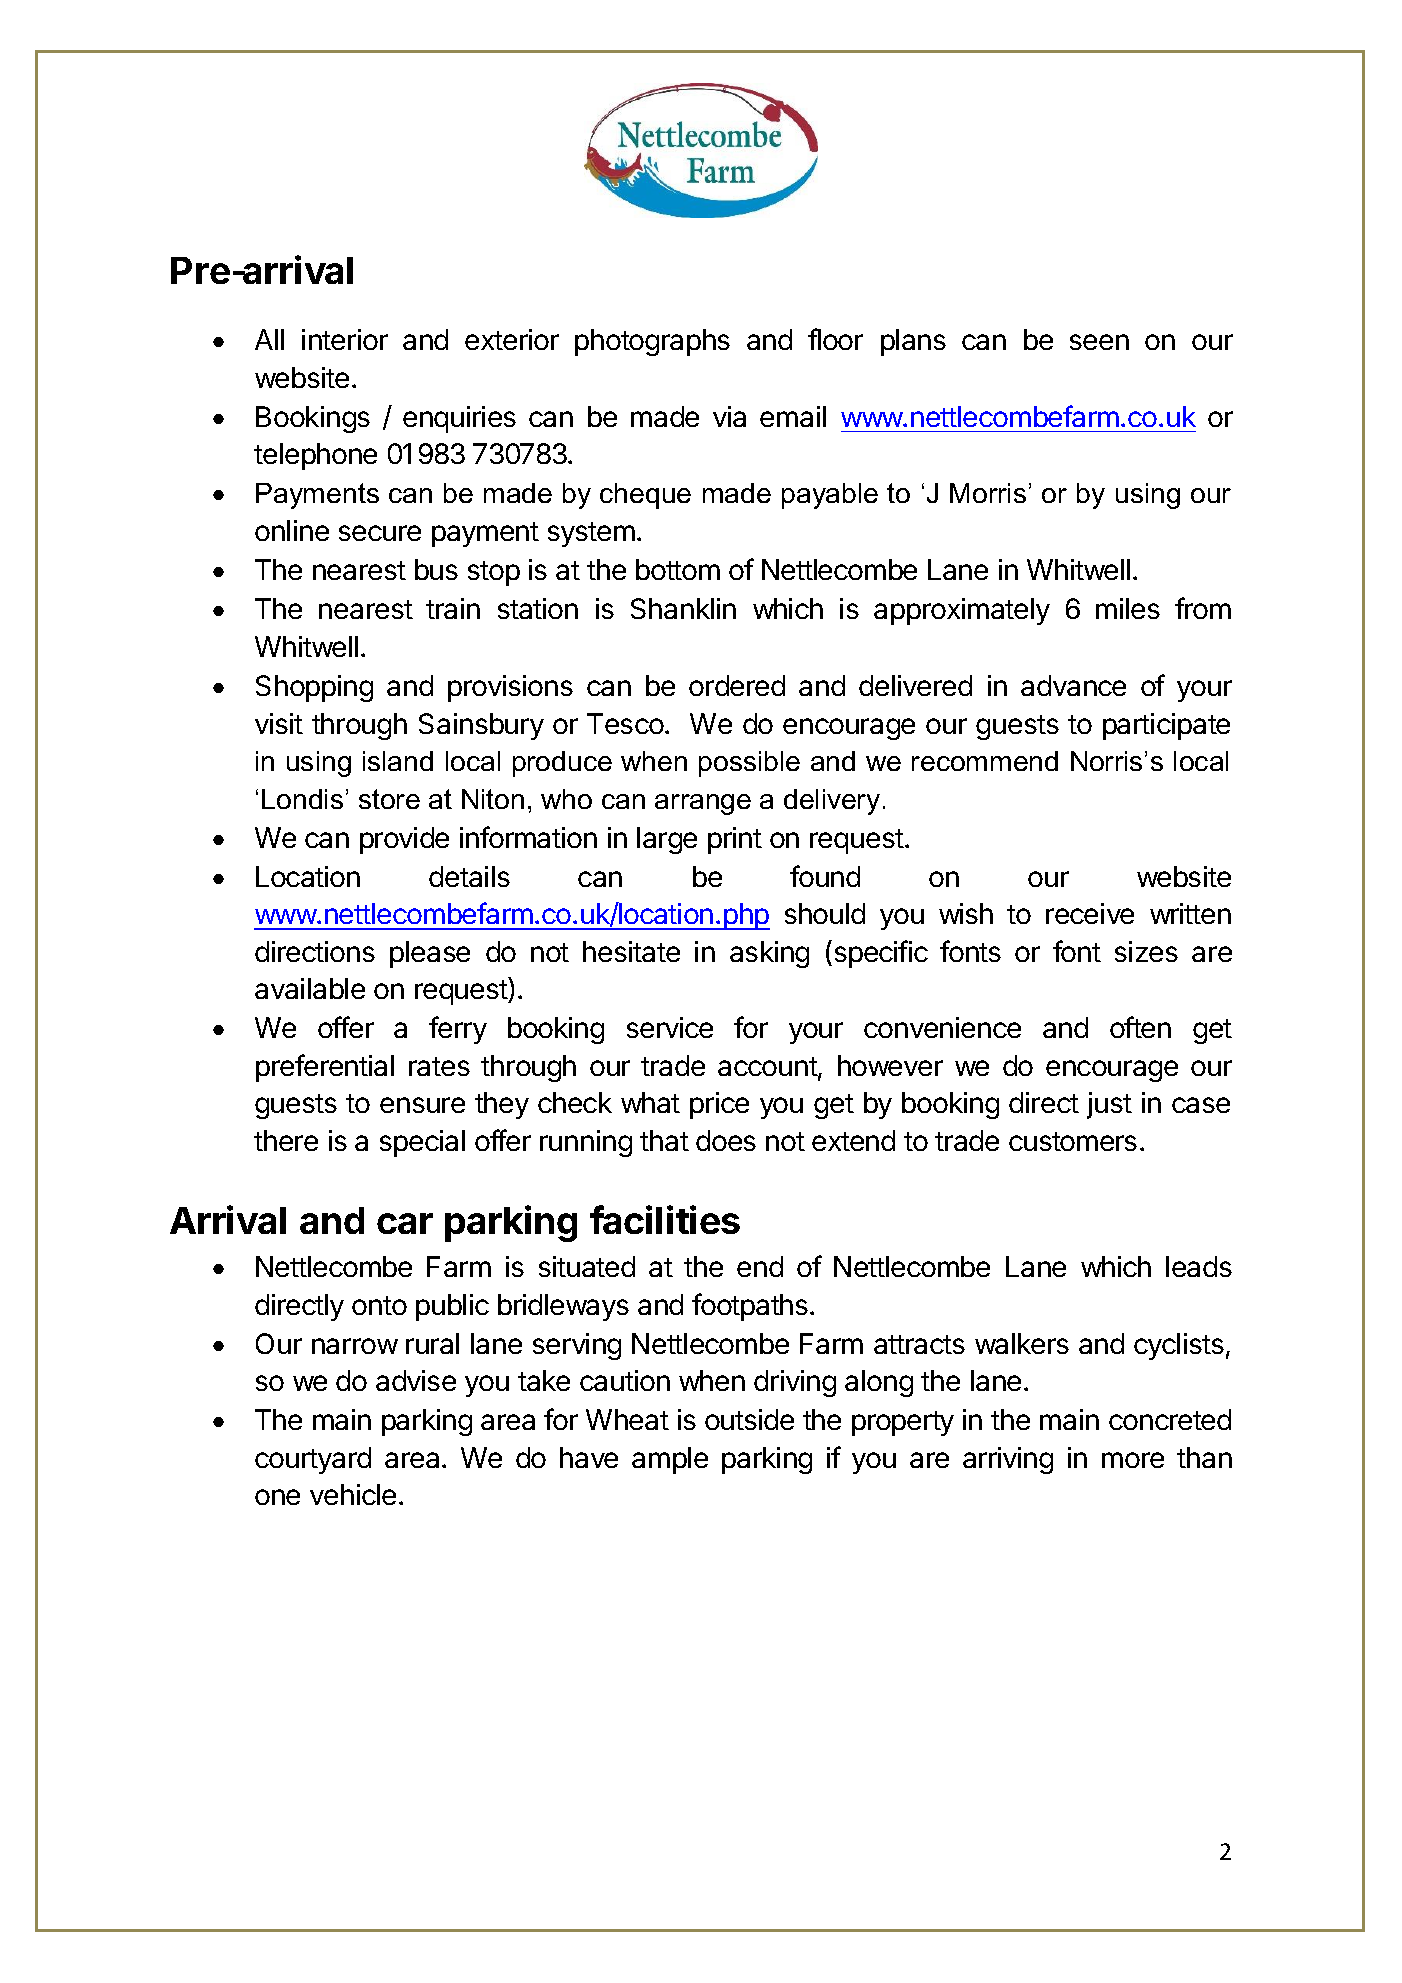 The height and width of the screenshot is (1983, 1402). What do you see at coordinates (353, 1494) in the screenshot?
I see `vehicle` at bounding box center [353, 1494].
